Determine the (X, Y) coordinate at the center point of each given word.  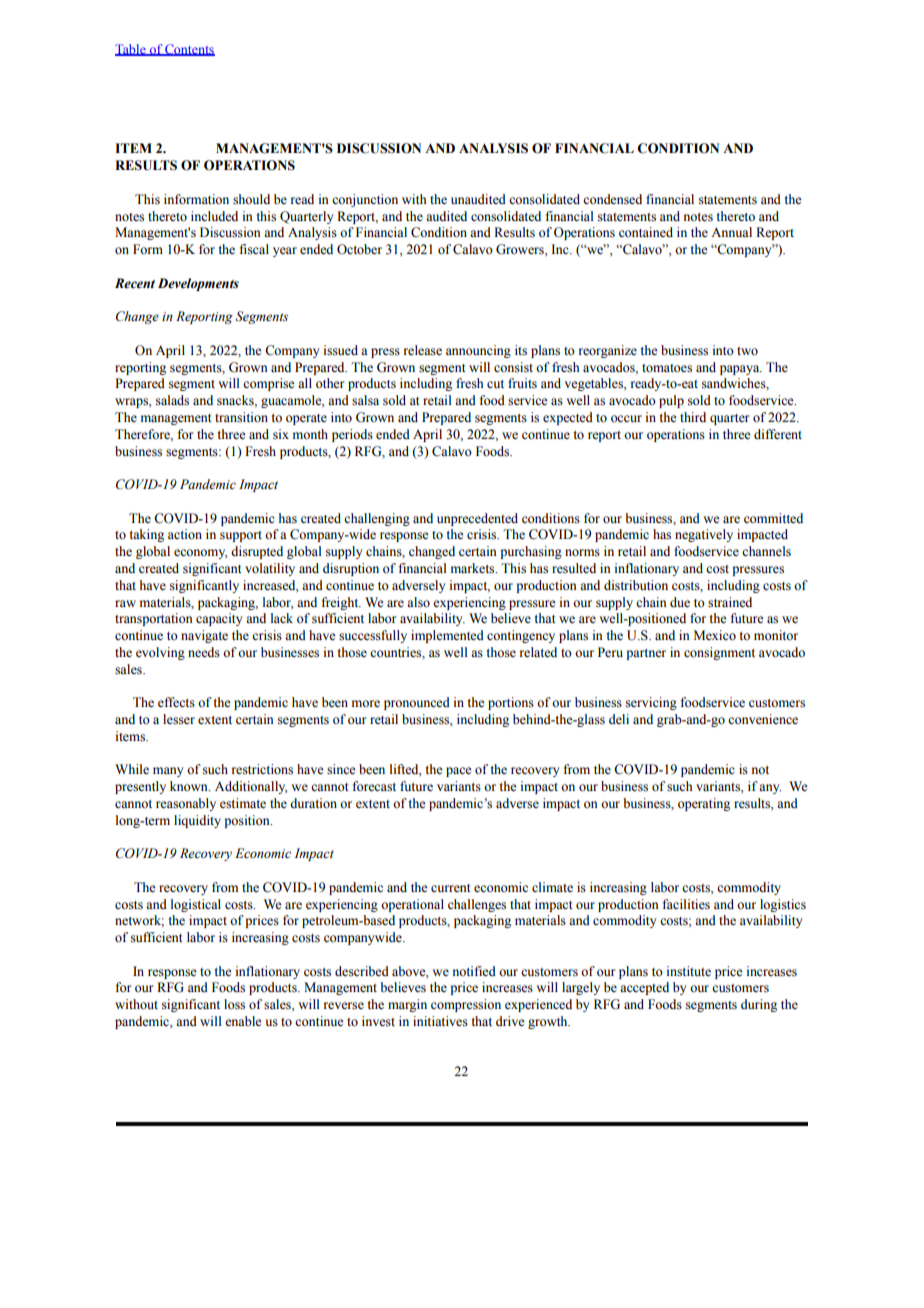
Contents (189, 50)
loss (234, 1004)
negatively (704, 535)
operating (704, 804)
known (190, 786)
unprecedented (477, 519)
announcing (478, 351)
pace (459, 772)
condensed (612, 199)
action (185, 534)
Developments (198, 284)
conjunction (365, 200)
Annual (731, 232)
